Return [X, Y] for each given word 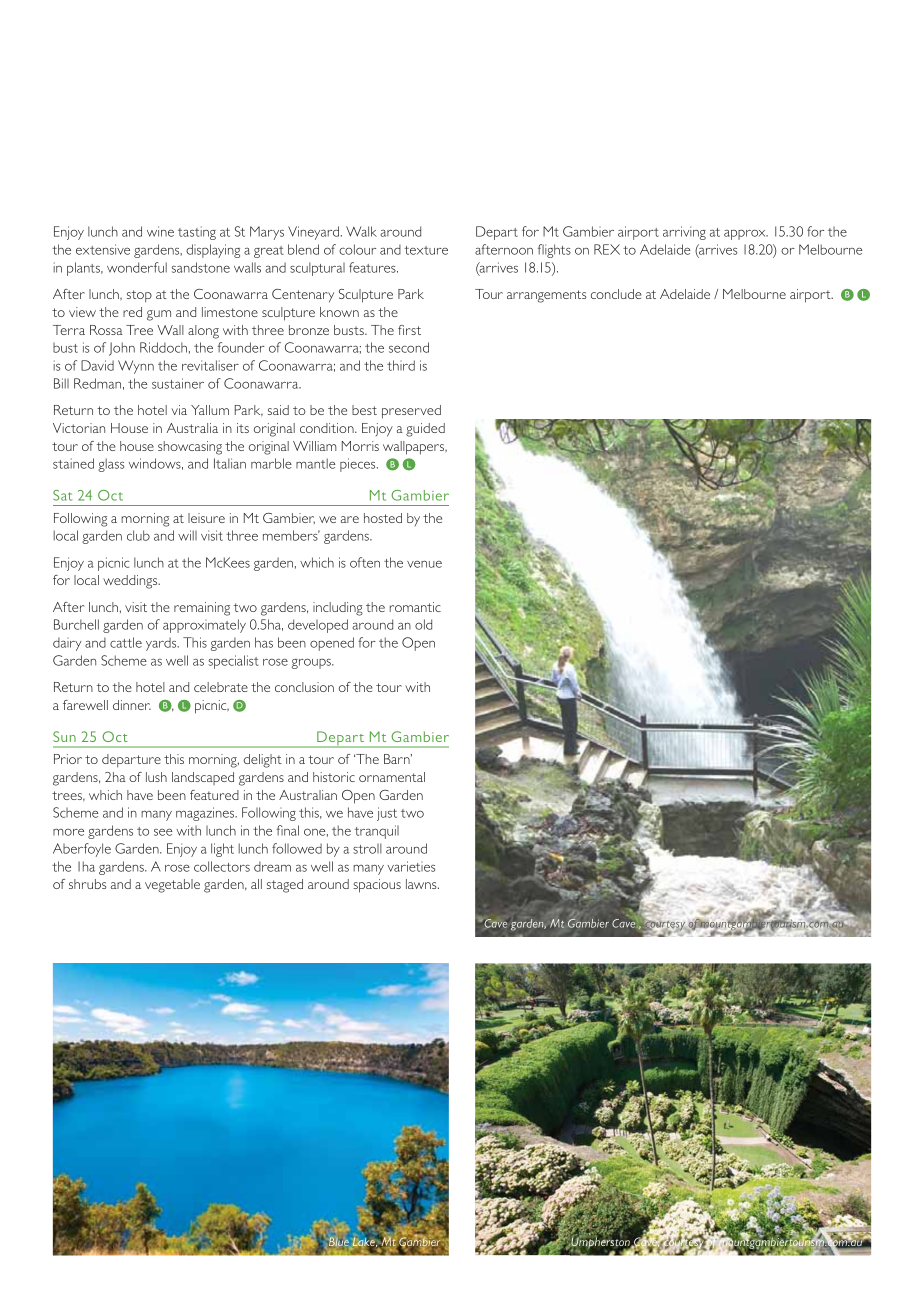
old [423, 624]
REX [607, 249]
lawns [422, 884]
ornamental [392, 777]
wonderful [137, 267]
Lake [364, 1243]
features [373, 267]
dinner [132, 705]
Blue [339, 1243]
